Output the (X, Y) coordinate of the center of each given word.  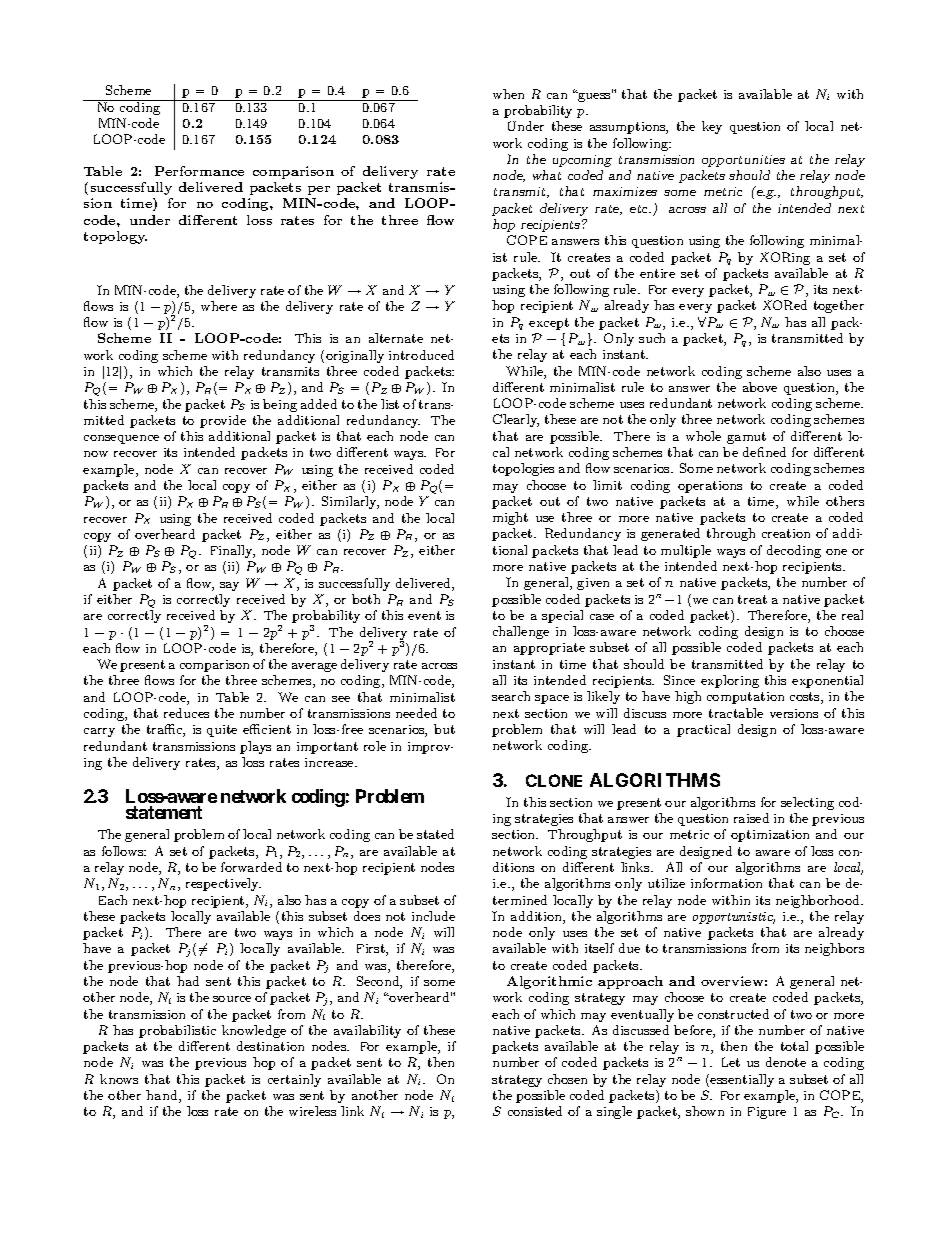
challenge (521, 632)
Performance (199, 171)
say (229, 586)
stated (435, 834)
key (712, 127)
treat (752, 599)
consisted (535, 1111)
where (219, 306)
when (508, 94)
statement (164, 812)
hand (163, 1096)
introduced (421, 355)
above (760, 387)
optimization (770, 836)
